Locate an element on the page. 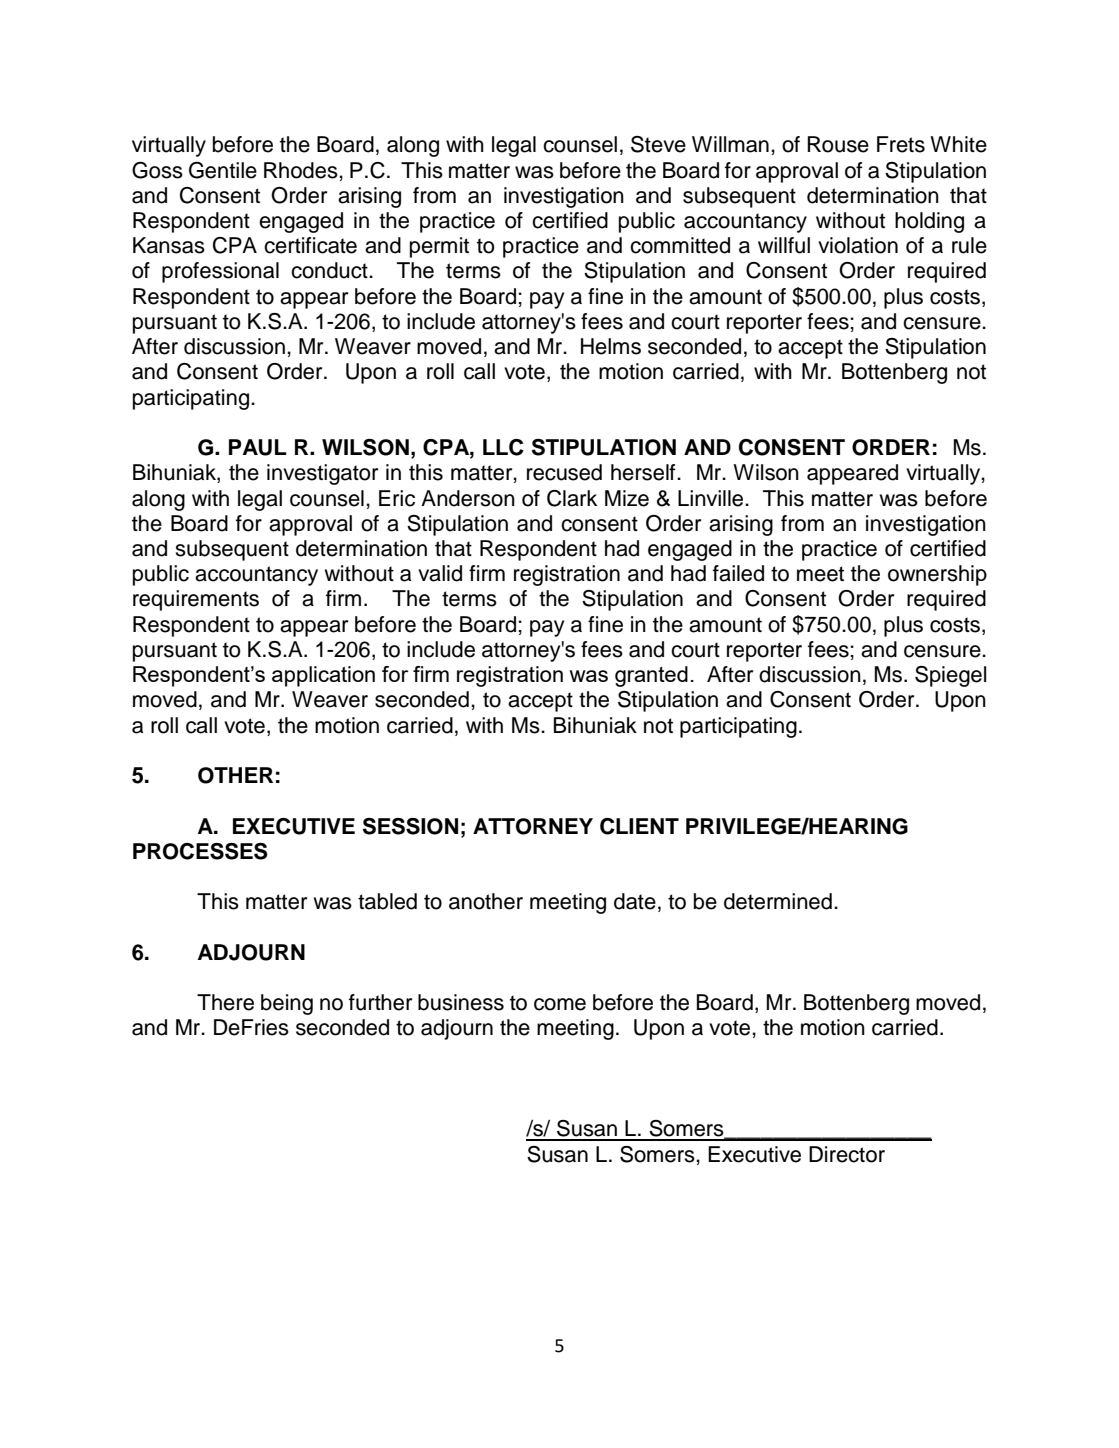 Image resolution: width=1119 pixels, height=1448 pixels. being is located at coordinates (287, 1004).
